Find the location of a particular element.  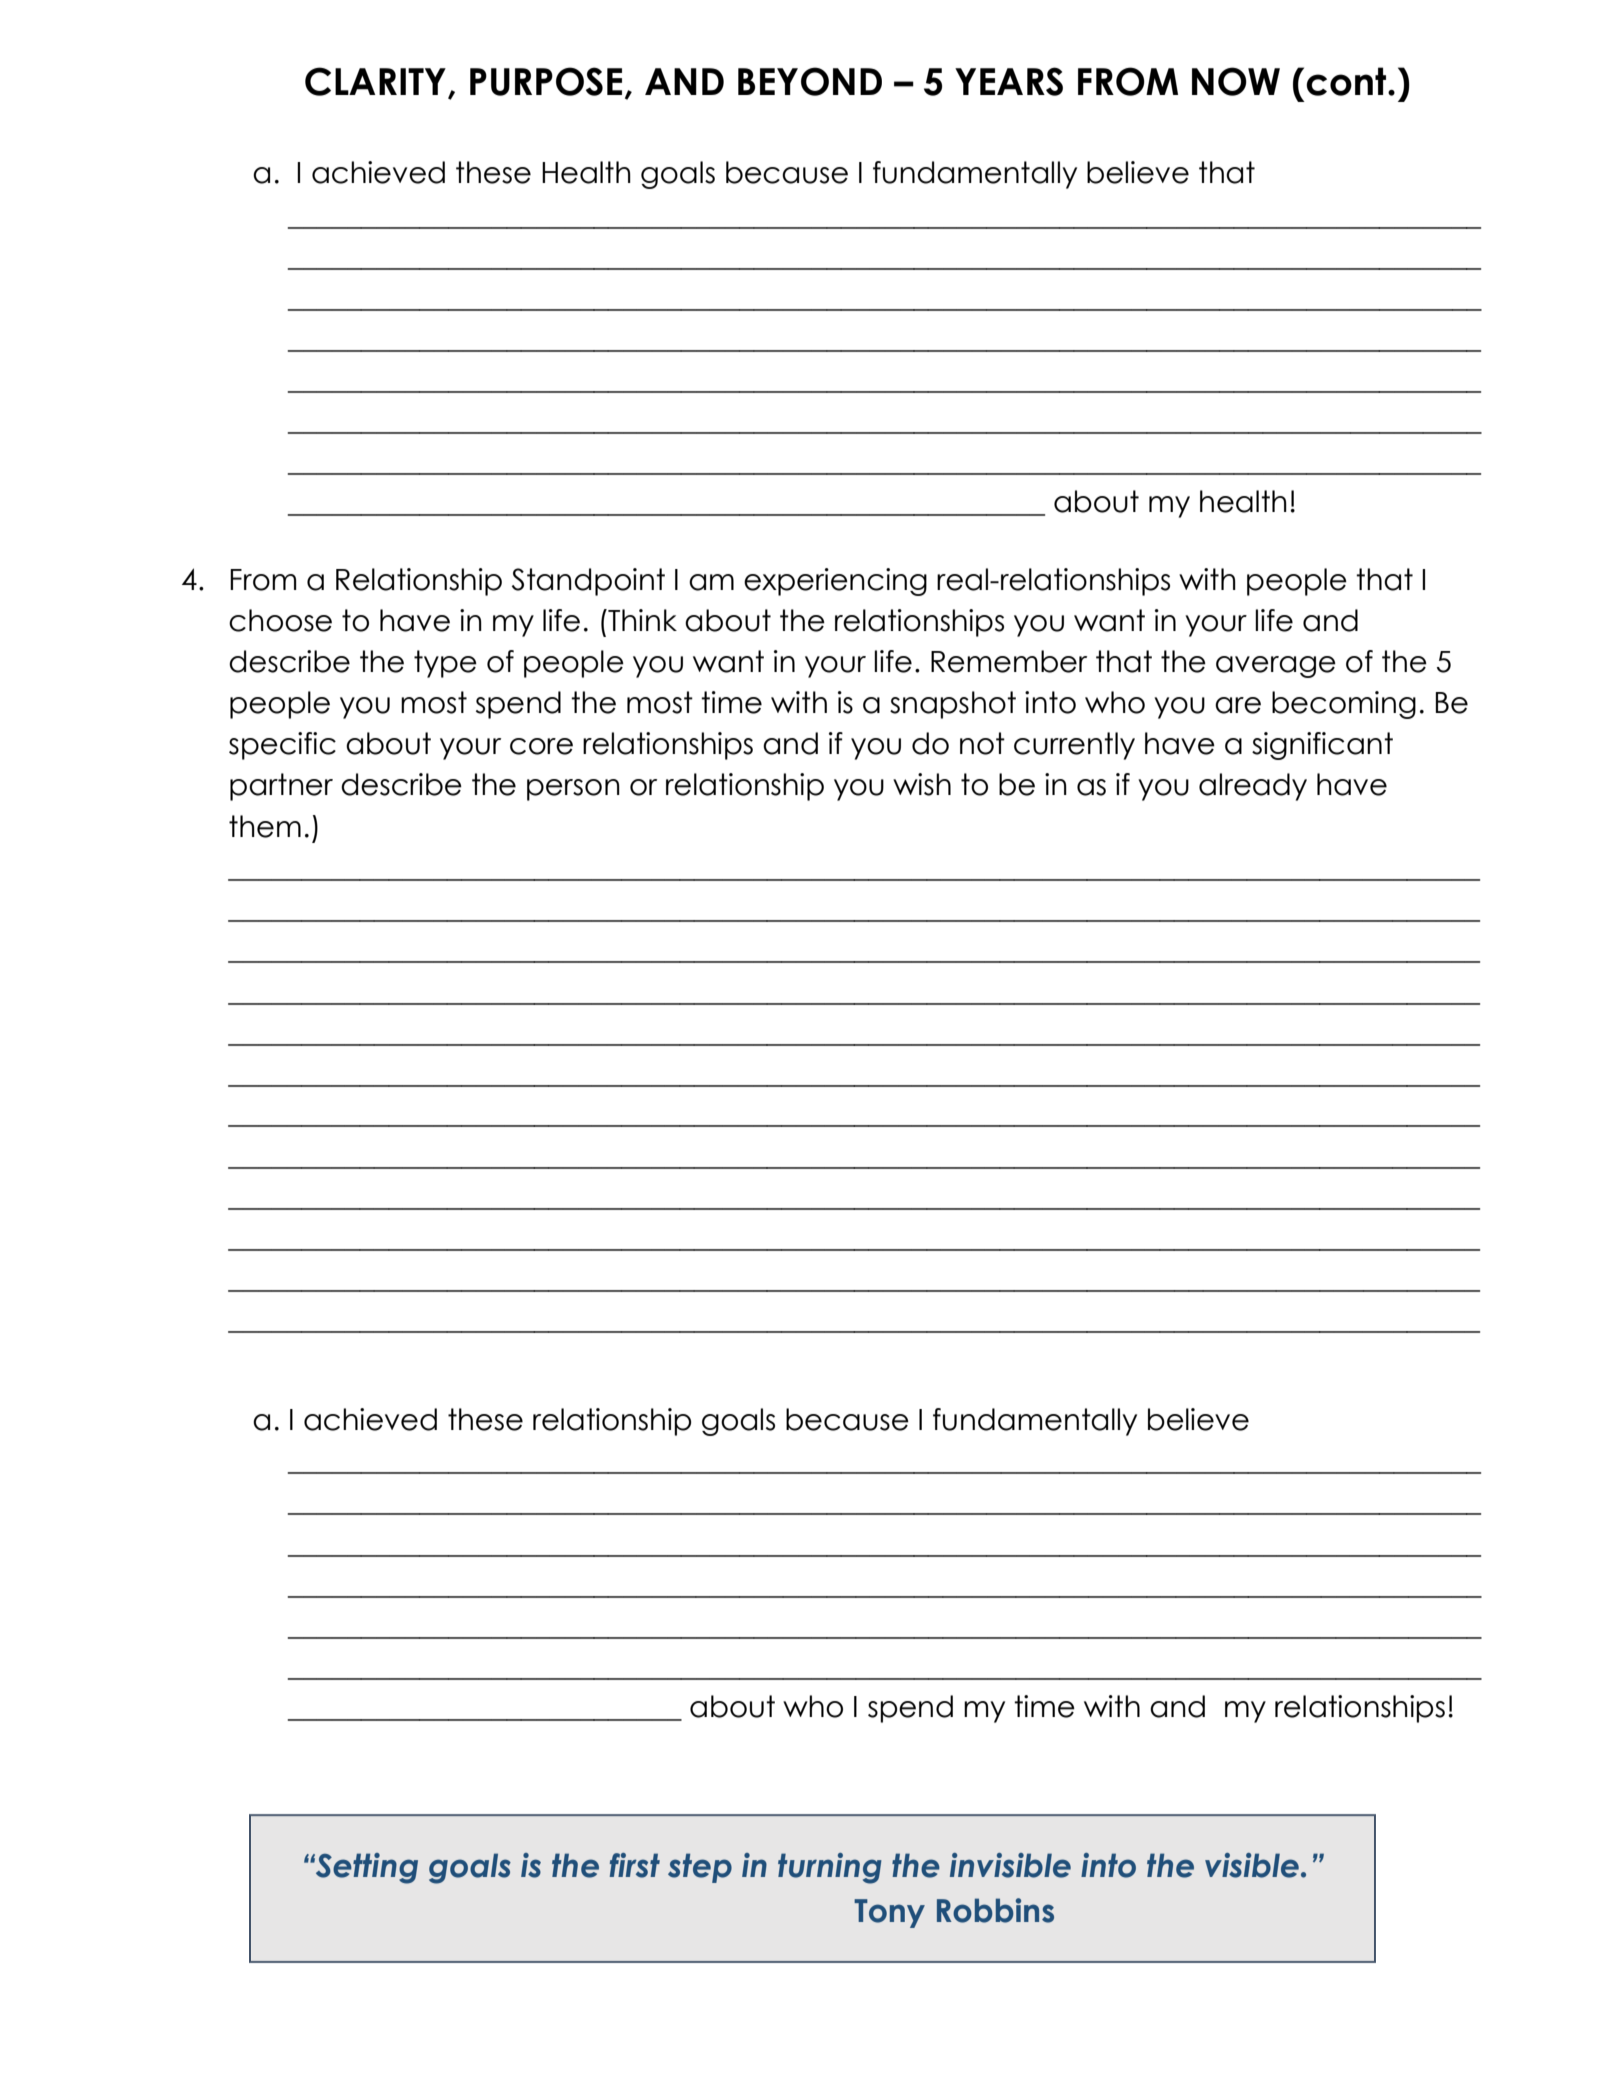

already is located at coordinates (1253, 787).
